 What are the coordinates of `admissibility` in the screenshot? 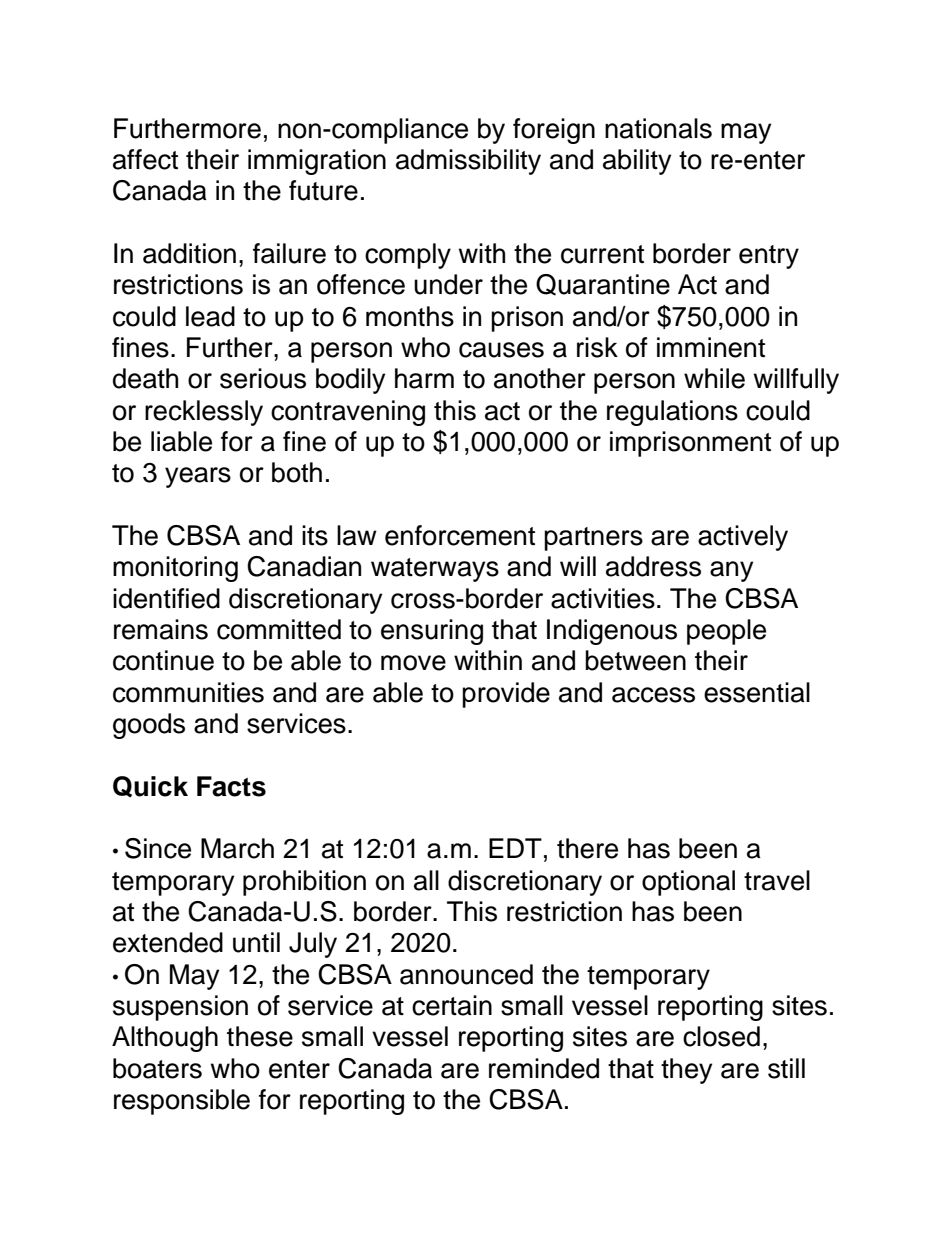 It's located at (468, 162).
